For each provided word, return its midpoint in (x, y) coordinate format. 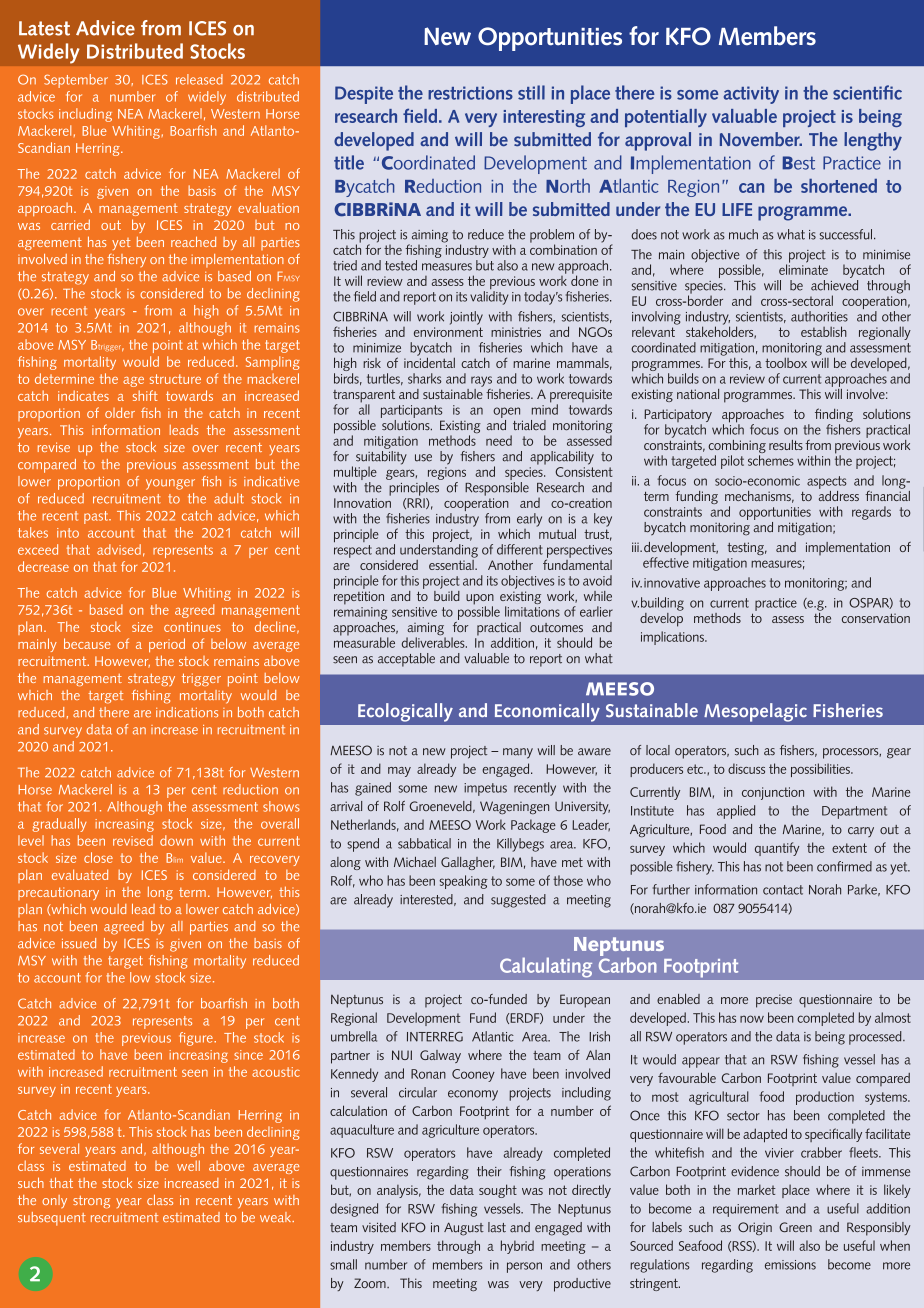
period (167, 645)
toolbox (786, 363)
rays (481, 381)
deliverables (434, 641)
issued (79, 943)
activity (751, 95)
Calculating (546, 967)
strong (92, 1202)
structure (175, 379)
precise (774, 1001)
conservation (876, 618)
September (76, 81)
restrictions (470, 93)
